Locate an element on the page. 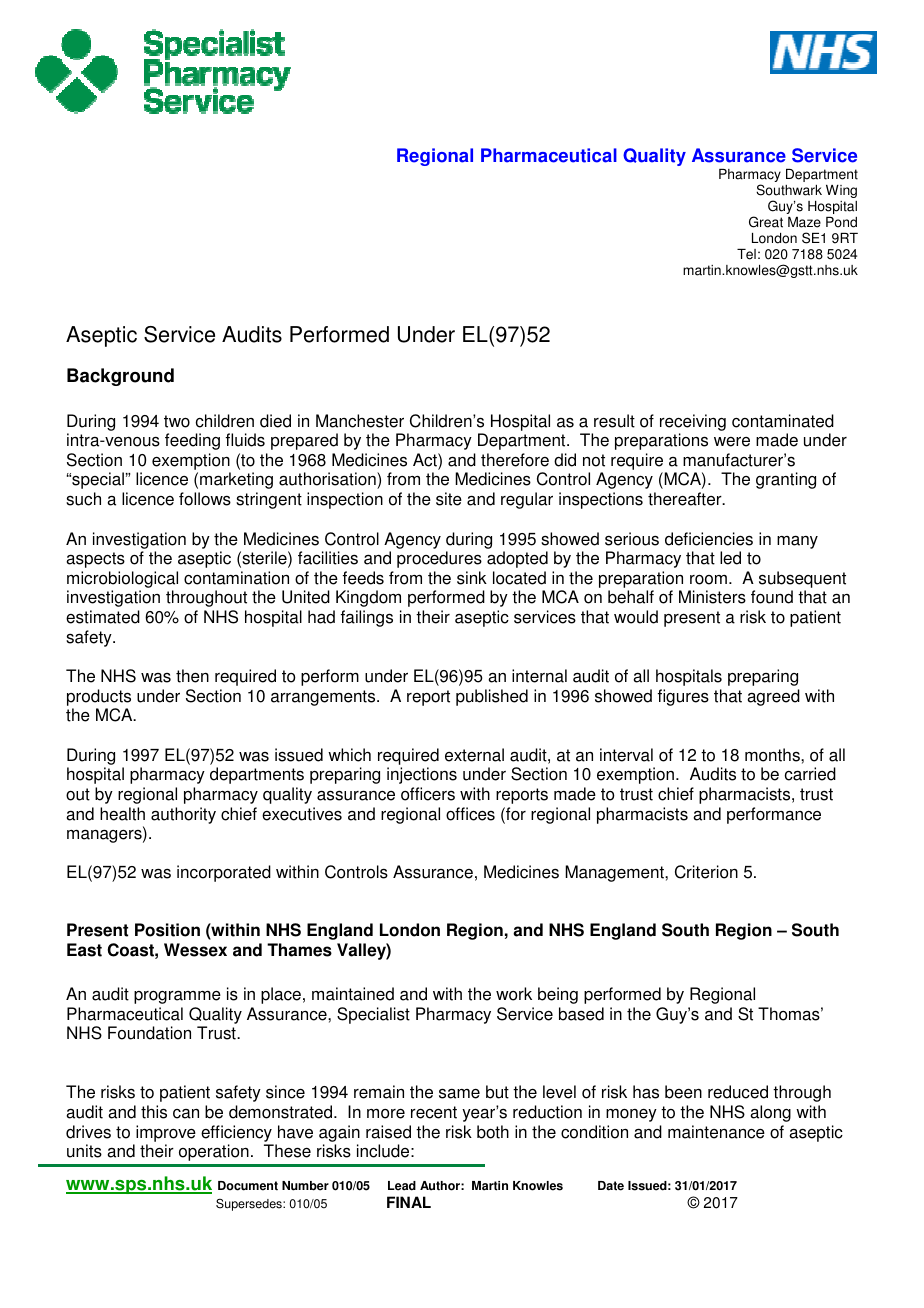 This document has height=1308, width=924. Tel is located at coordinates (746, 254).
